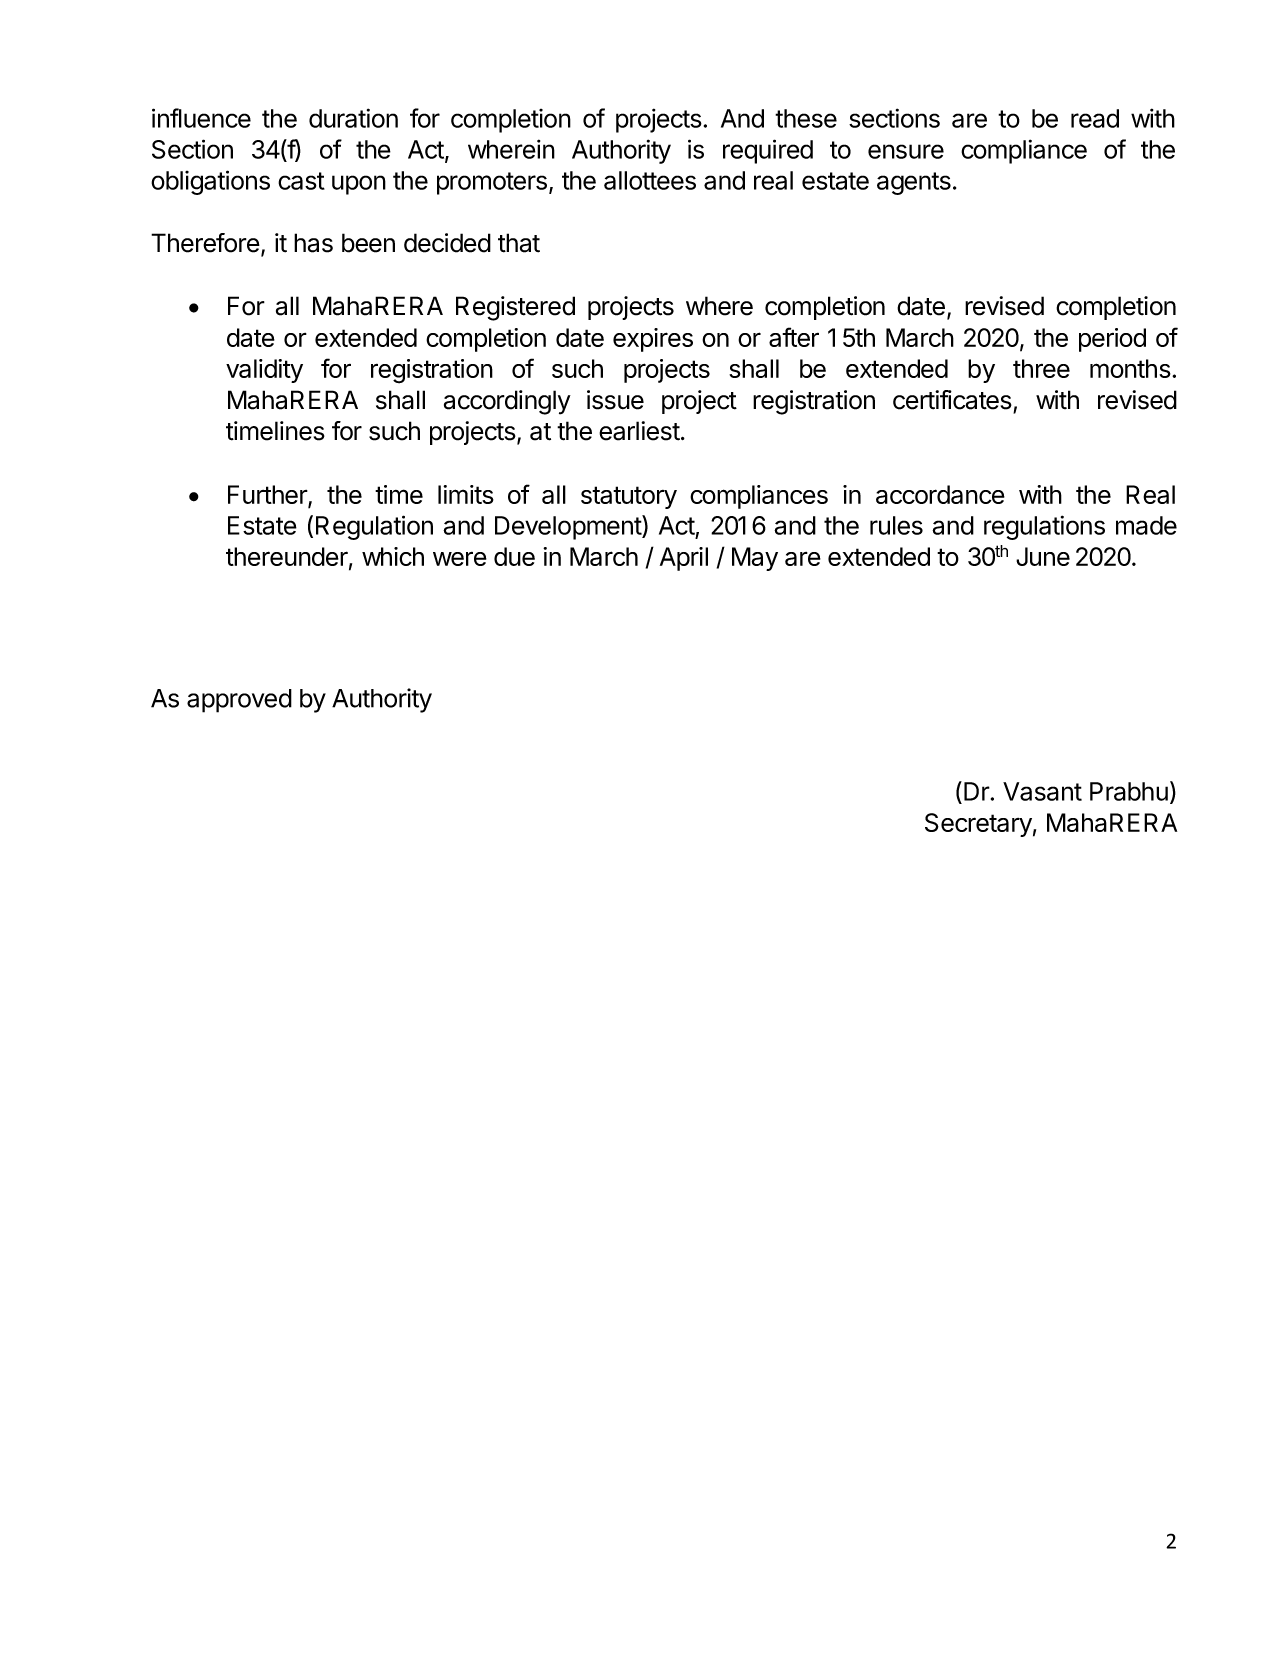  I want to click on period, so click(1112, 340).
